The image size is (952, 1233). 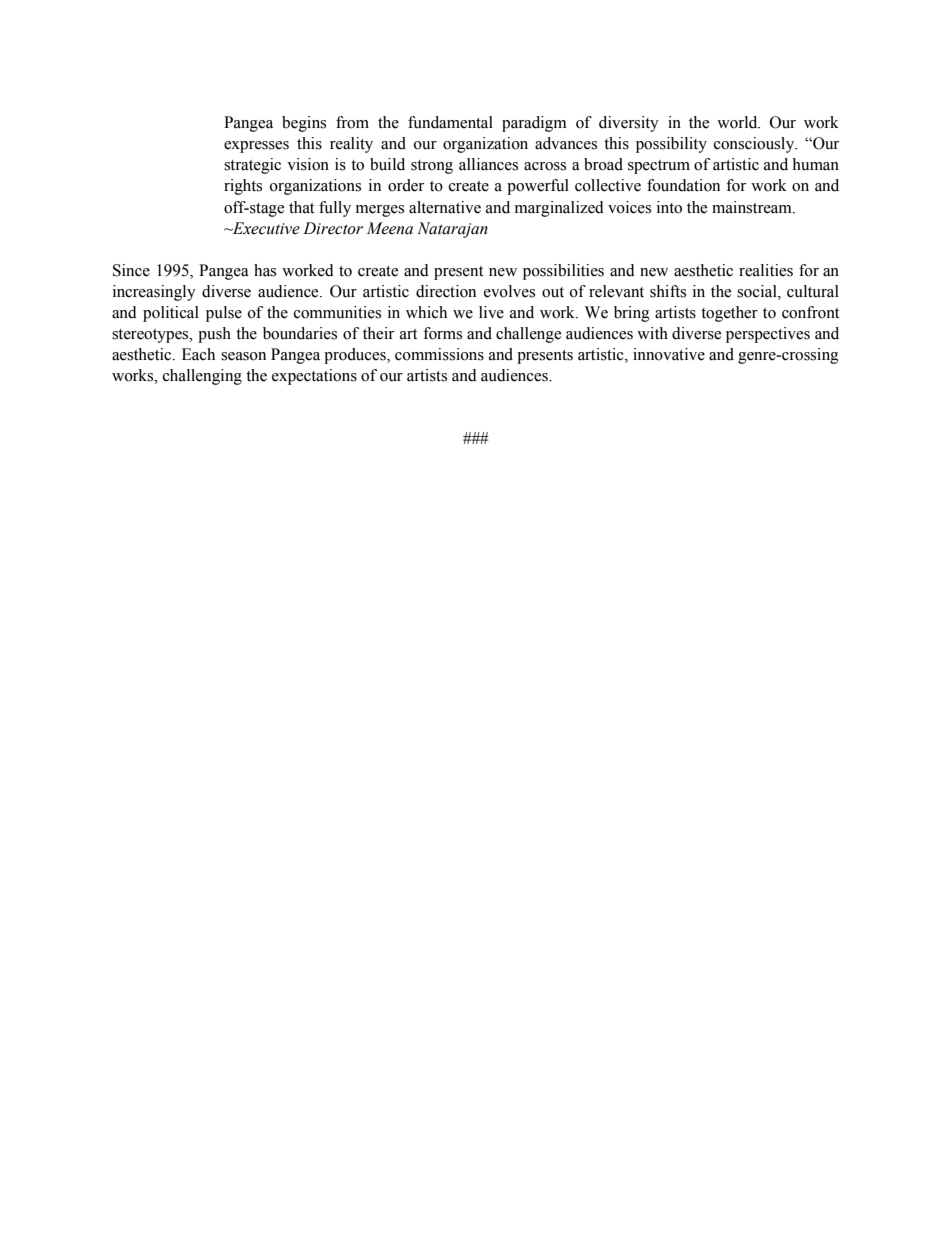 I want to click on challenging, so click(x=202, y=377).
